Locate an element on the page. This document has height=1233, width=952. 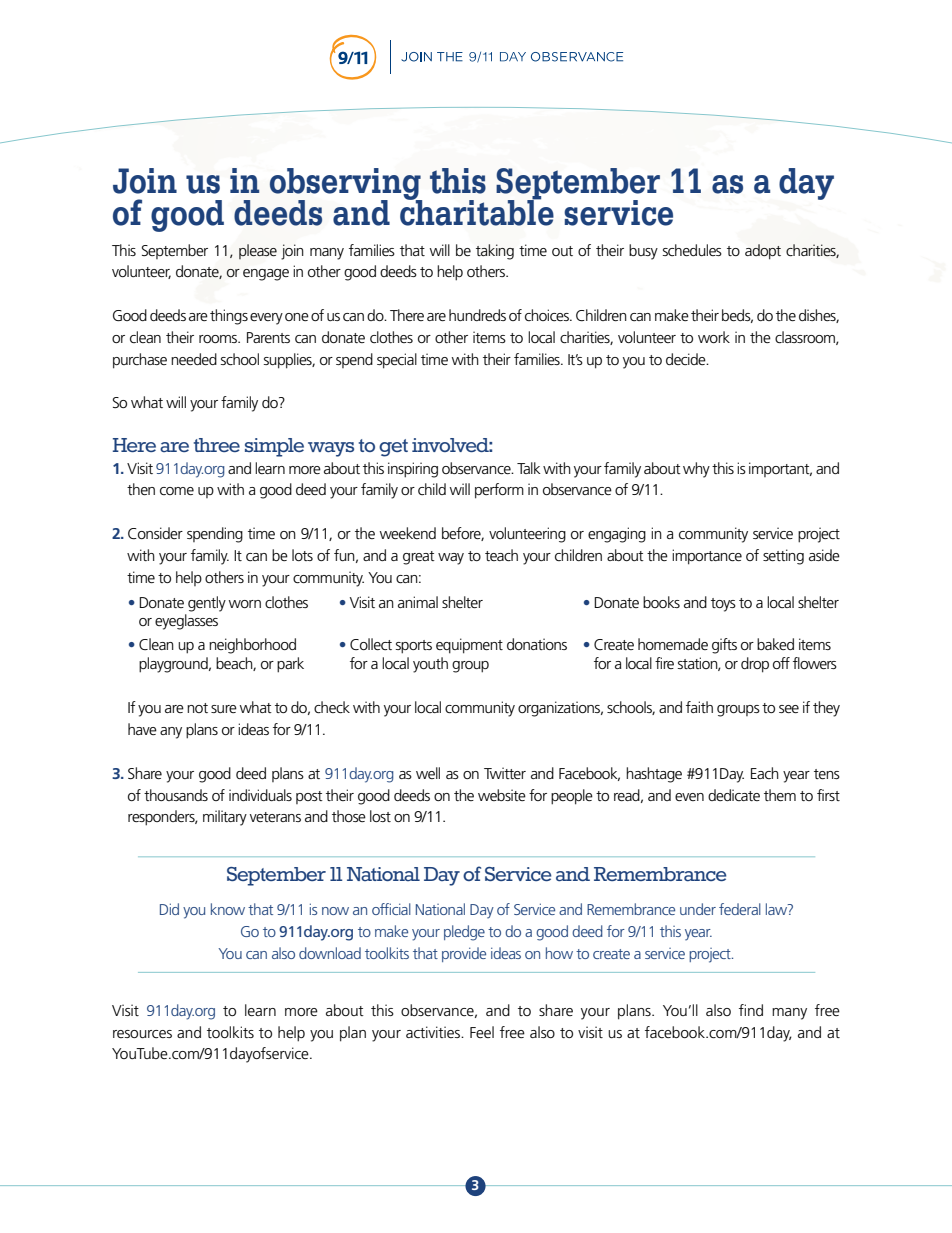
see is located at coordinates (789, 709).
